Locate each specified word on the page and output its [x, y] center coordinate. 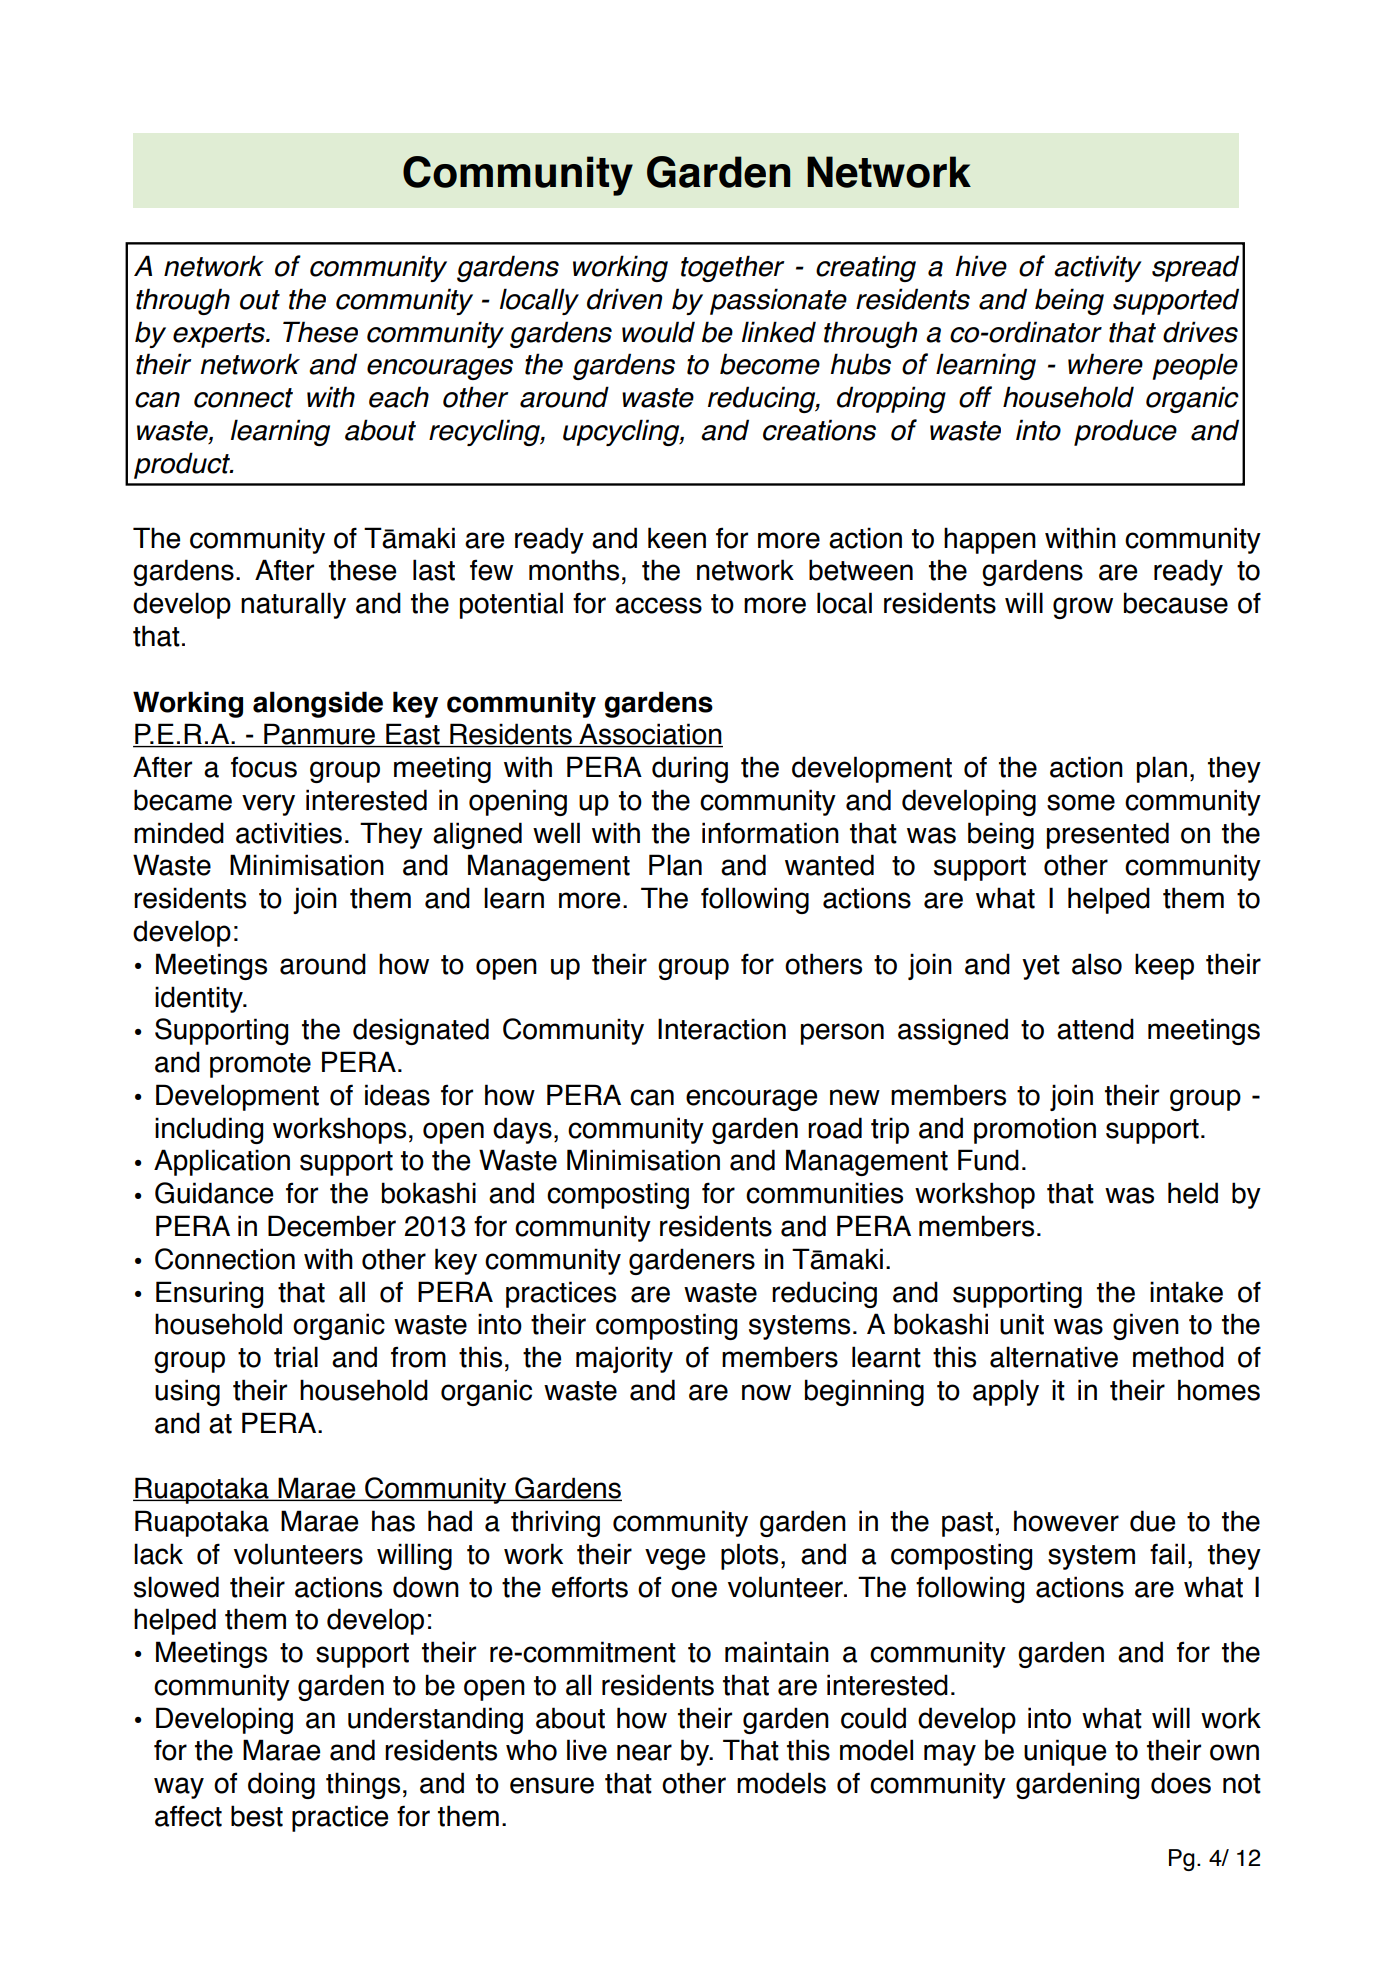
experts [220, 335]
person [842, 1034]
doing [281, 1785]
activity [1098, 268]
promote [260, 1065]
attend [1095, 1029]
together [733, 268]
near [644, 1752]
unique [1065, 1752]
